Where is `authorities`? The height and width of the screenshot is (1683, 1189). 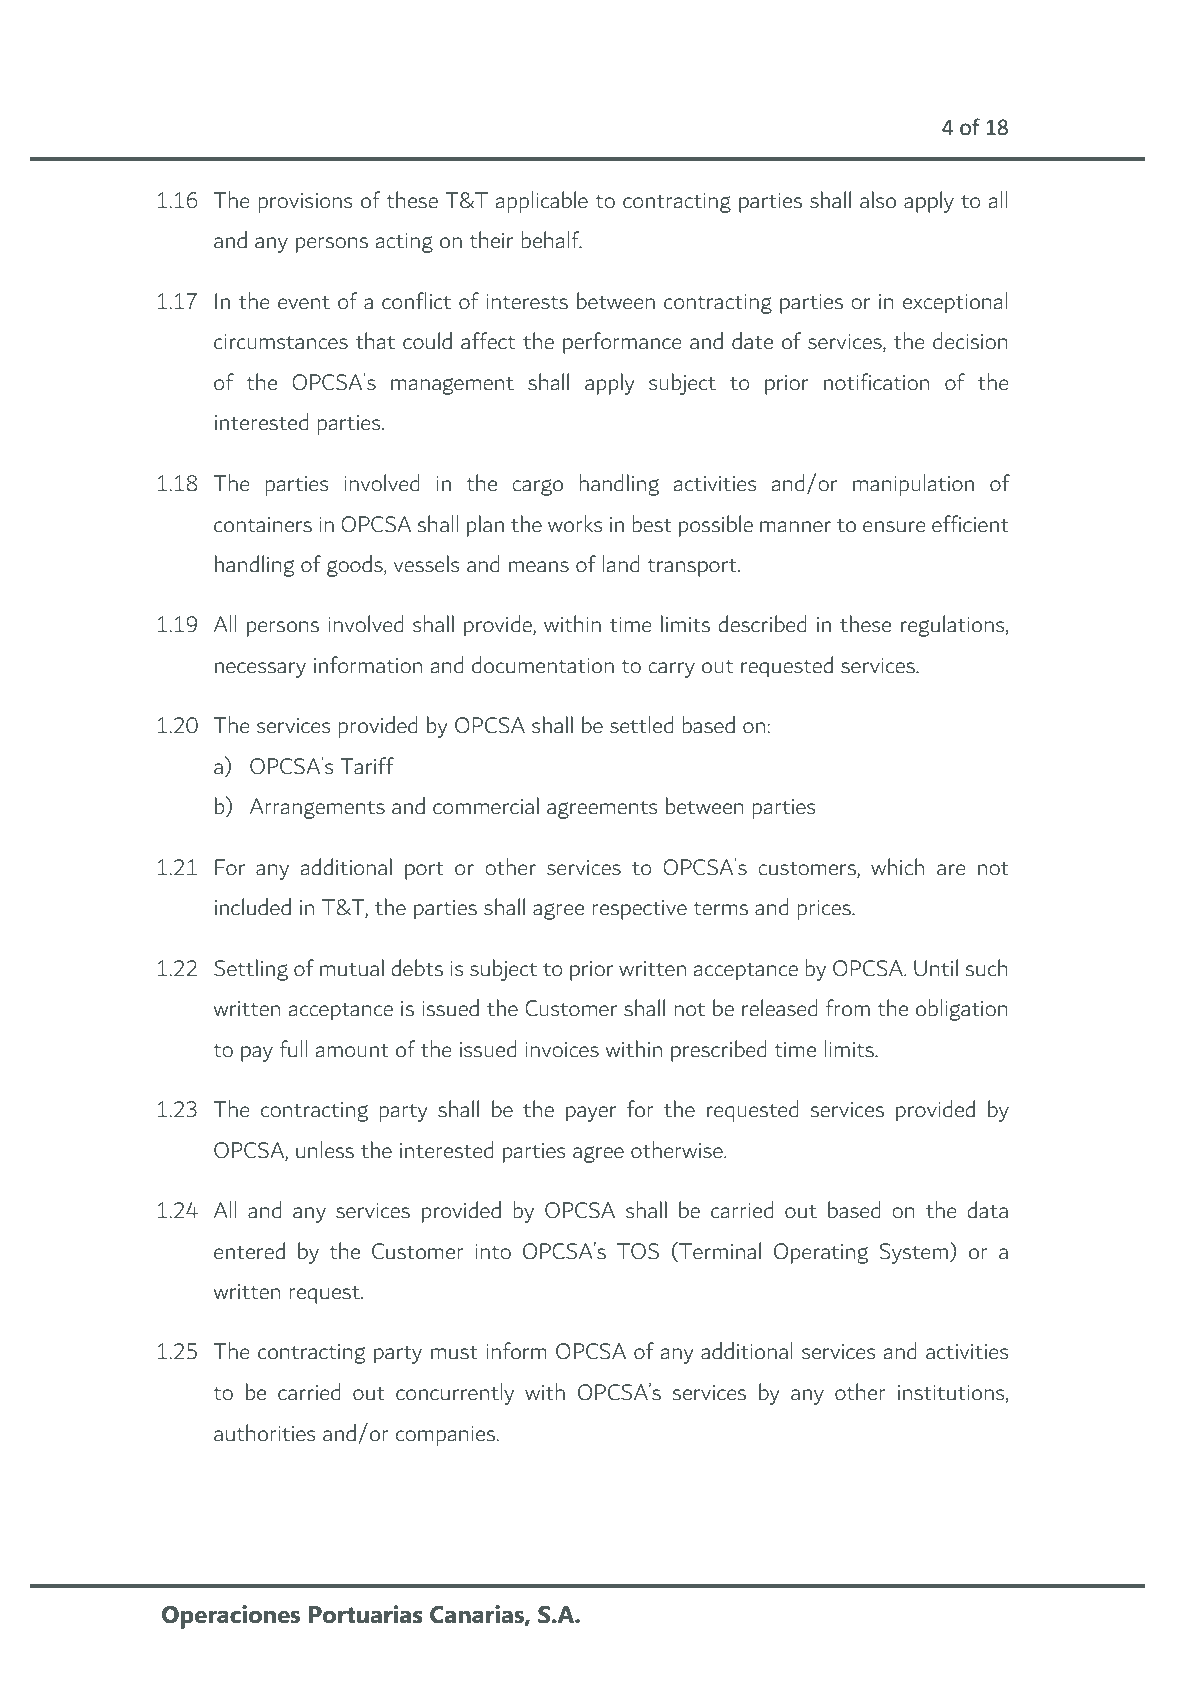
authorities is located at coordinates (264, 1433).
